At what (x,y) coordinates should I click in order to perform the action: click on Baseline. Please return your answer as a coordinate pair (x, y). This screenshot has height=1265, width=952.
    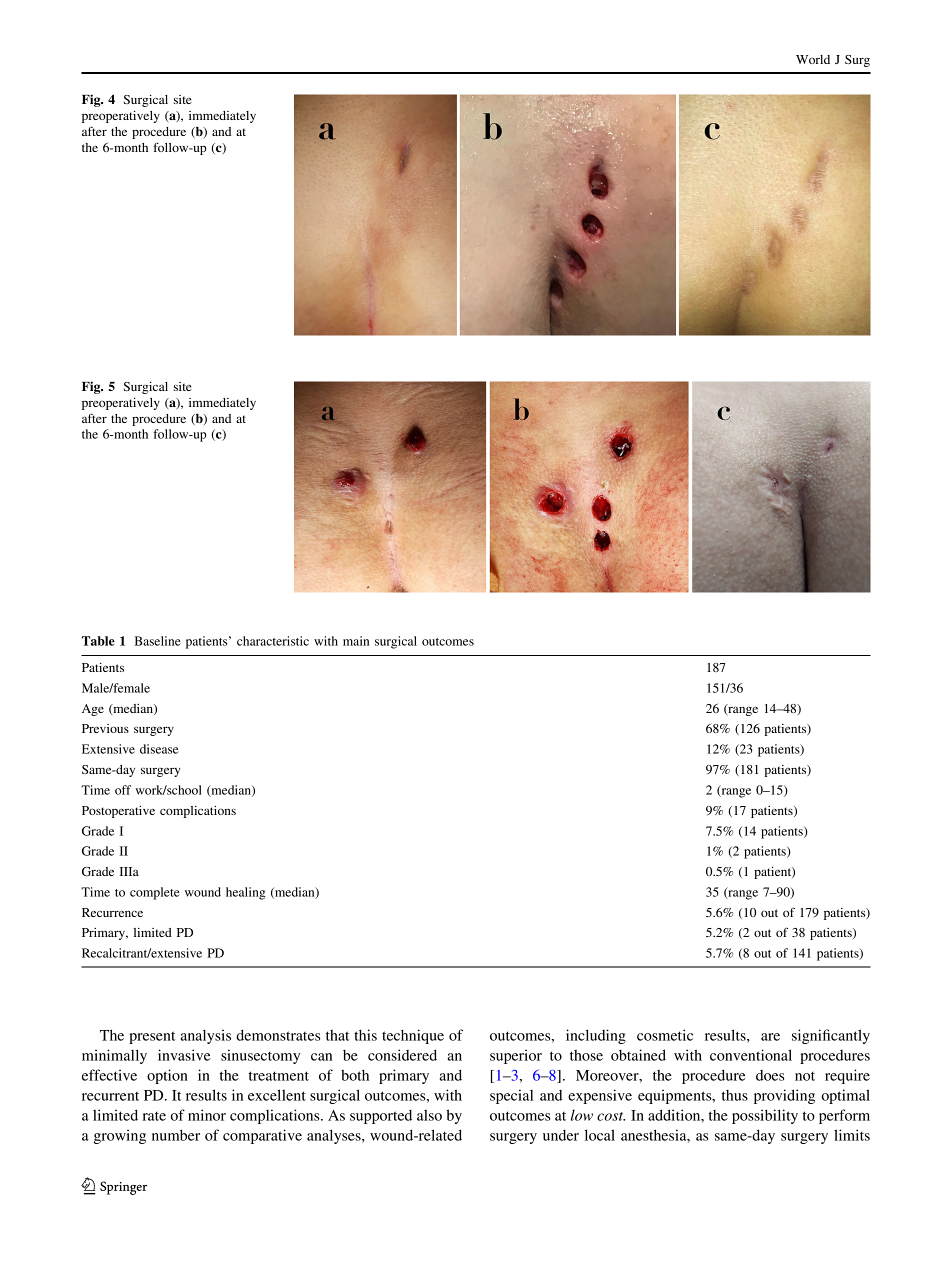
    Looking at the image, I should click on (158, 641).
